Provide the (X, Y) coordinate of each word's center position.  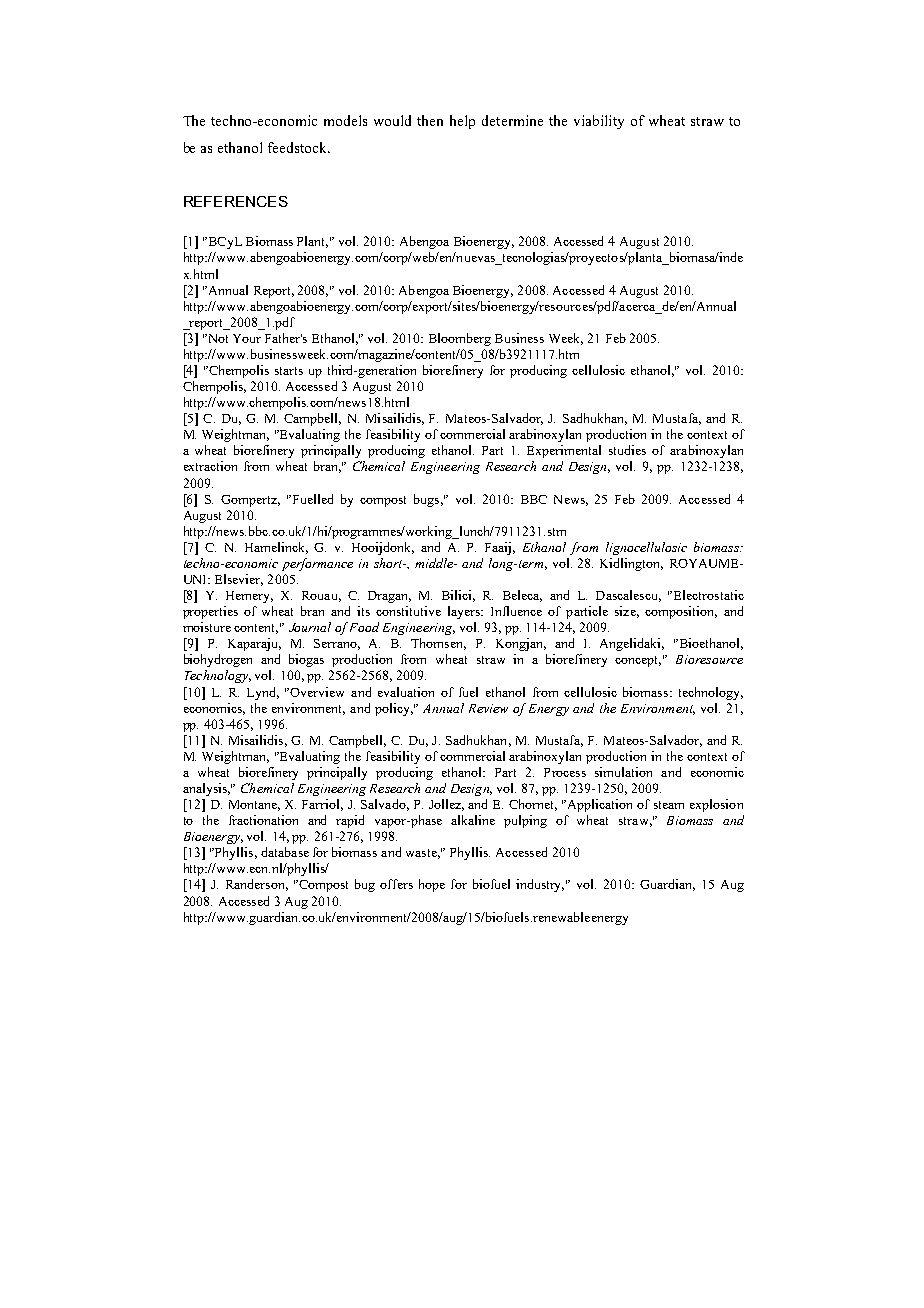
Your (247, 338)
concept (638, 661)
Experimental (564, 451)
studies (627, 450)
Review (488, 708)
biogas (306, 660)
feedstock (298, 147)
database (285, 852)
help (462, 122)
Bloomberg (460, 339)
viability (599, 122)
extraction (210, 466)
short (390, 563)
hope (432, 885)
